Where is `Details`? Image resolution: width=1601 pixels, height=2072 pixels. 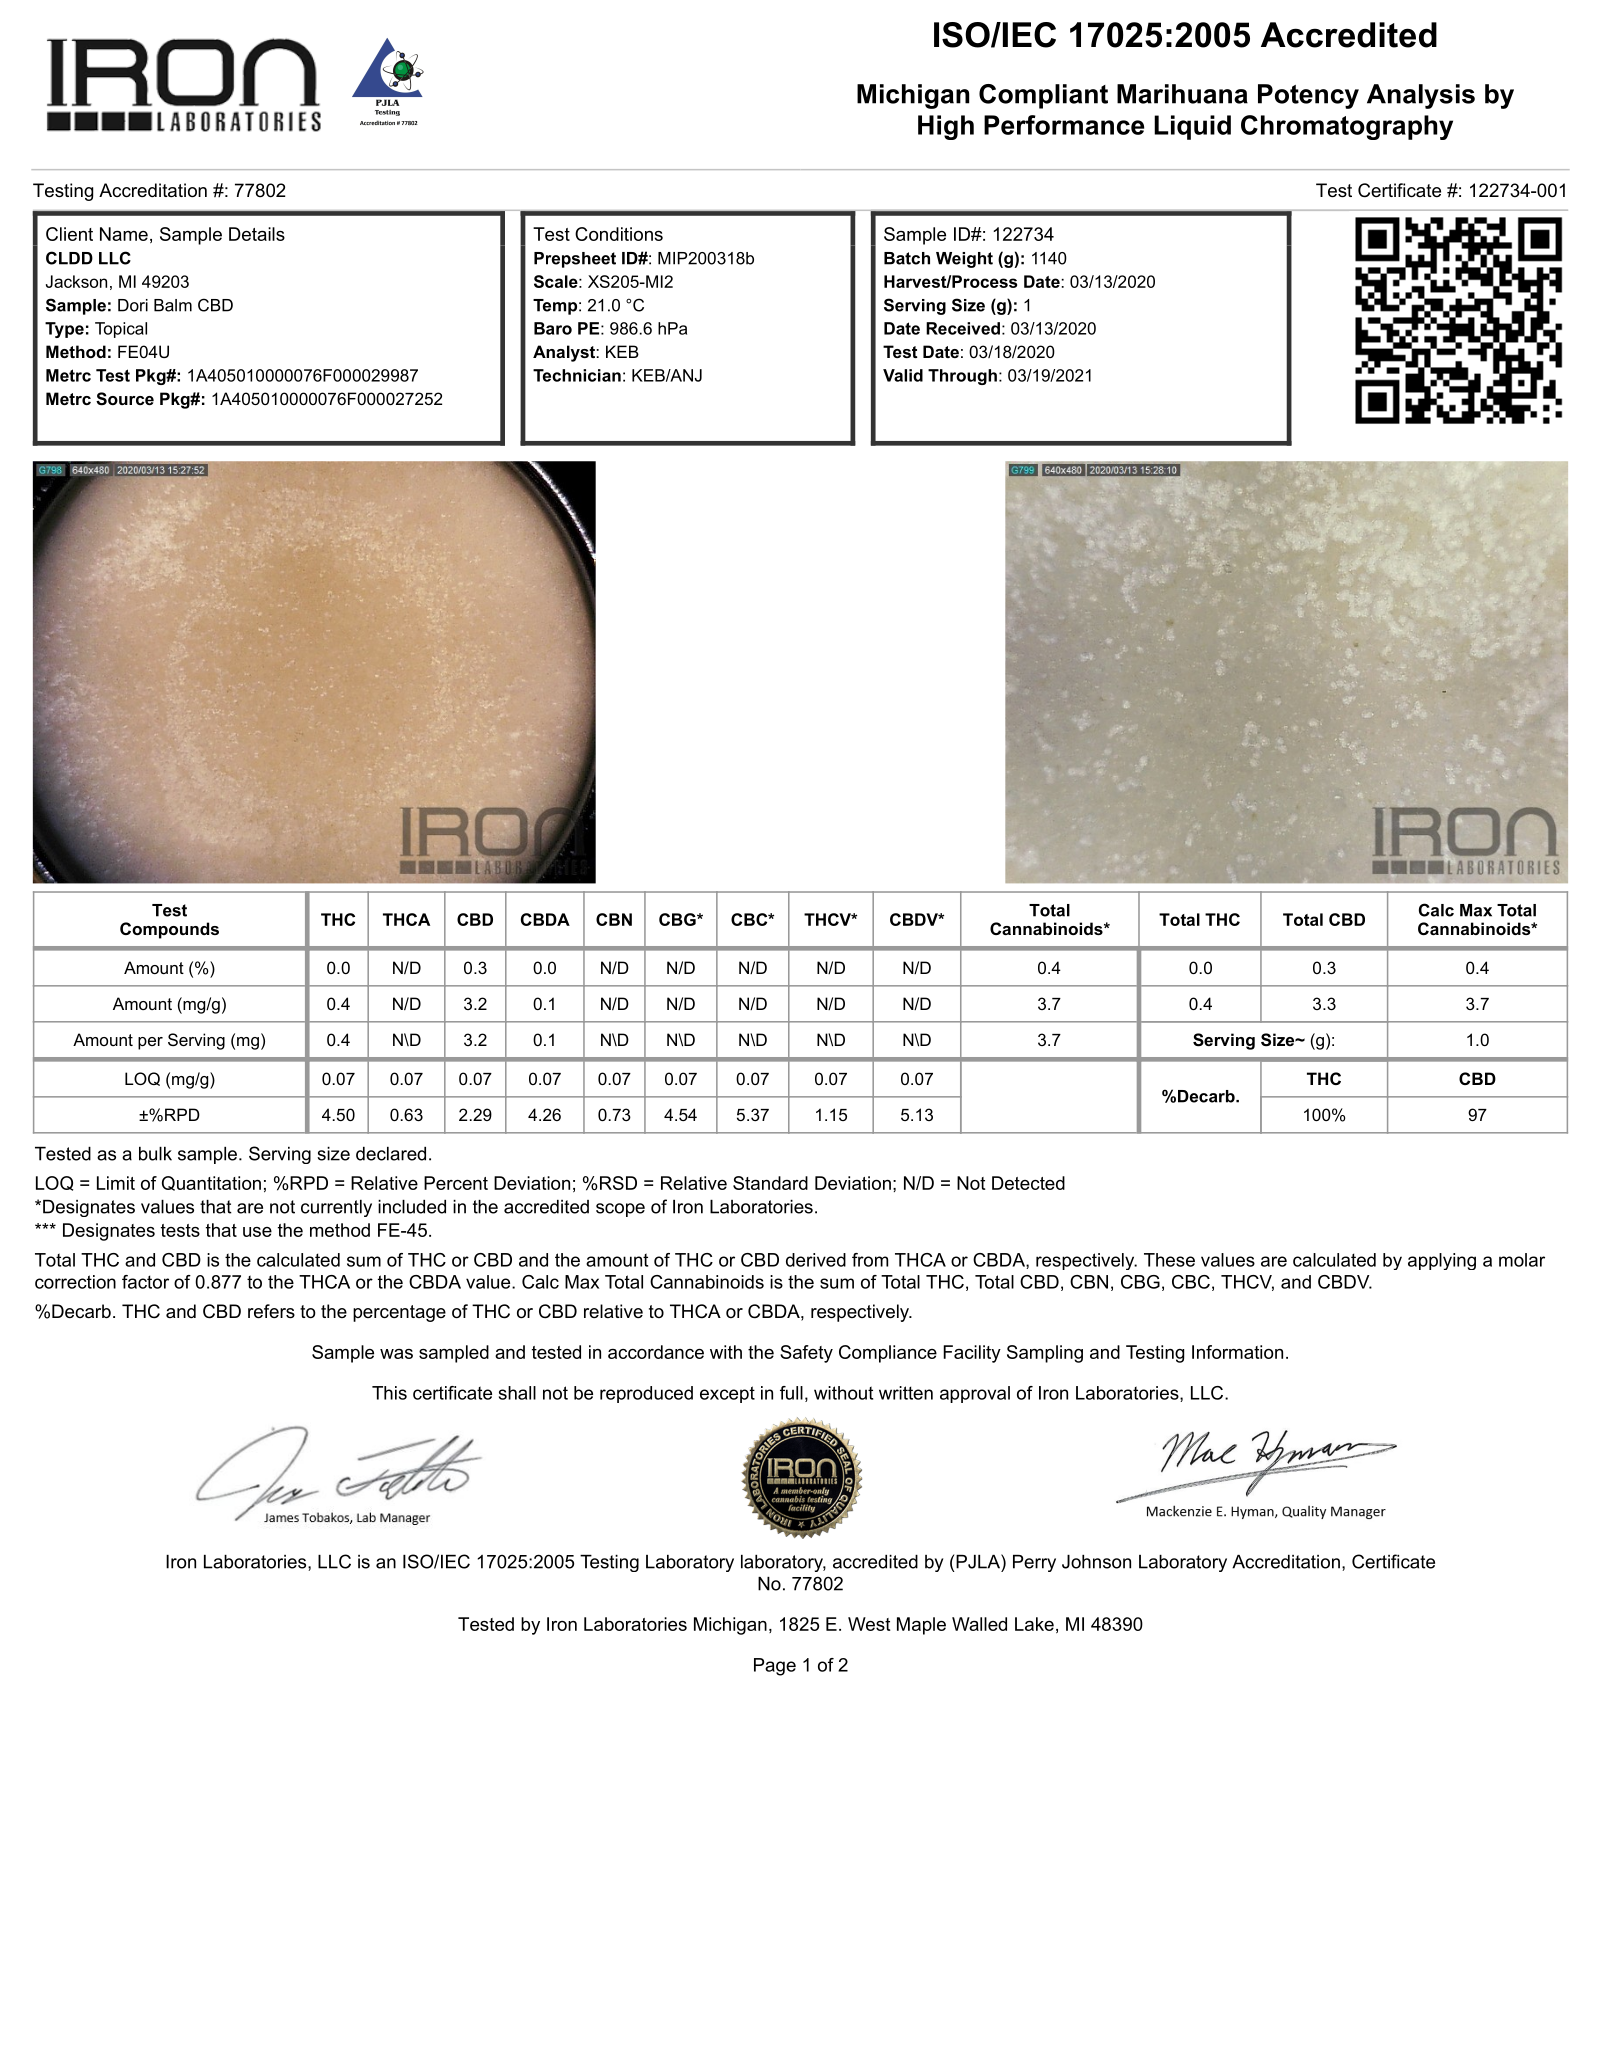
Details is located at coordinates (257, 234).
